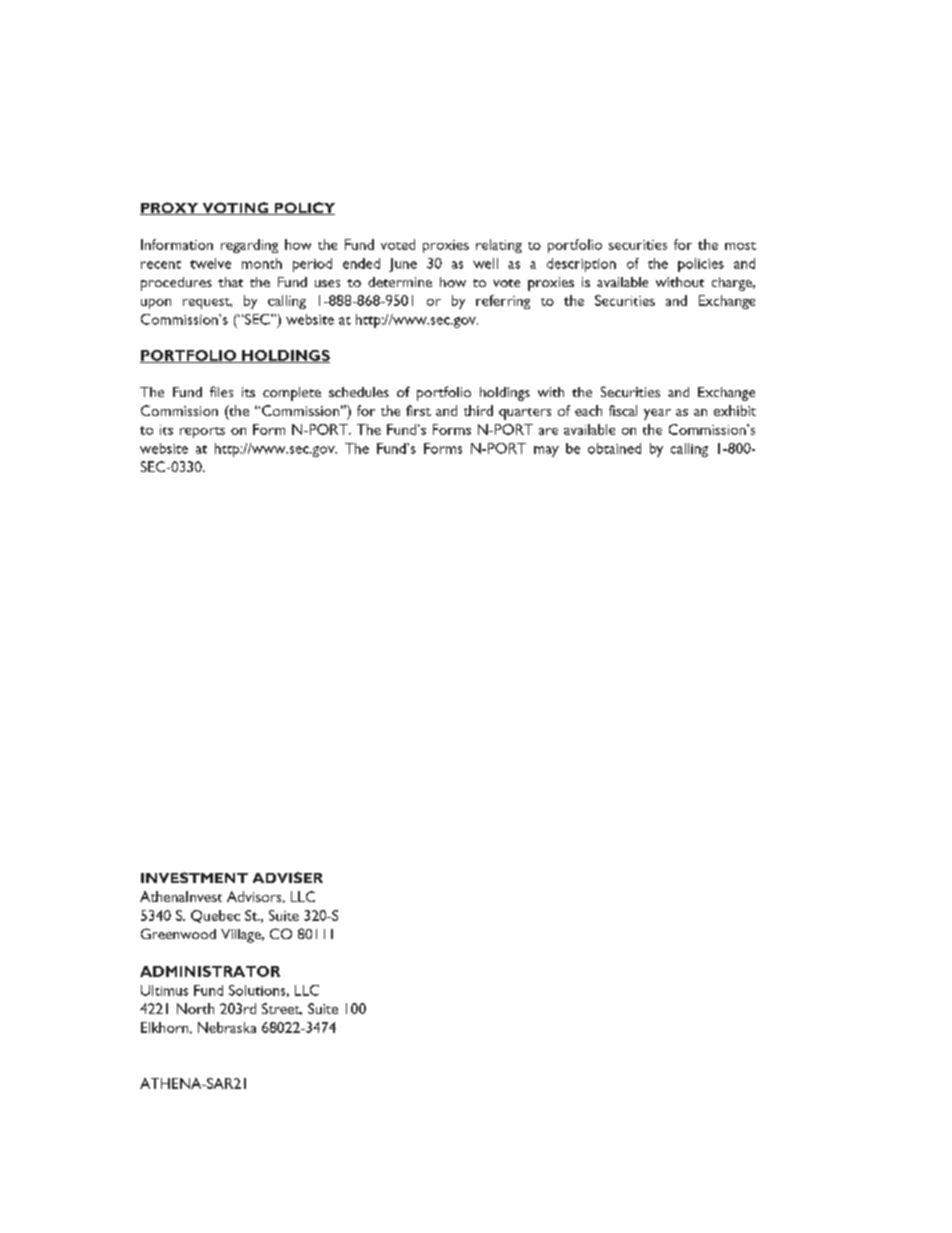 Image resolution: width=952 pixels, height=1233 pixels. What do you see at coordinates (548, 431) in the page?
I see `are` at bounding box center [548, 431].
